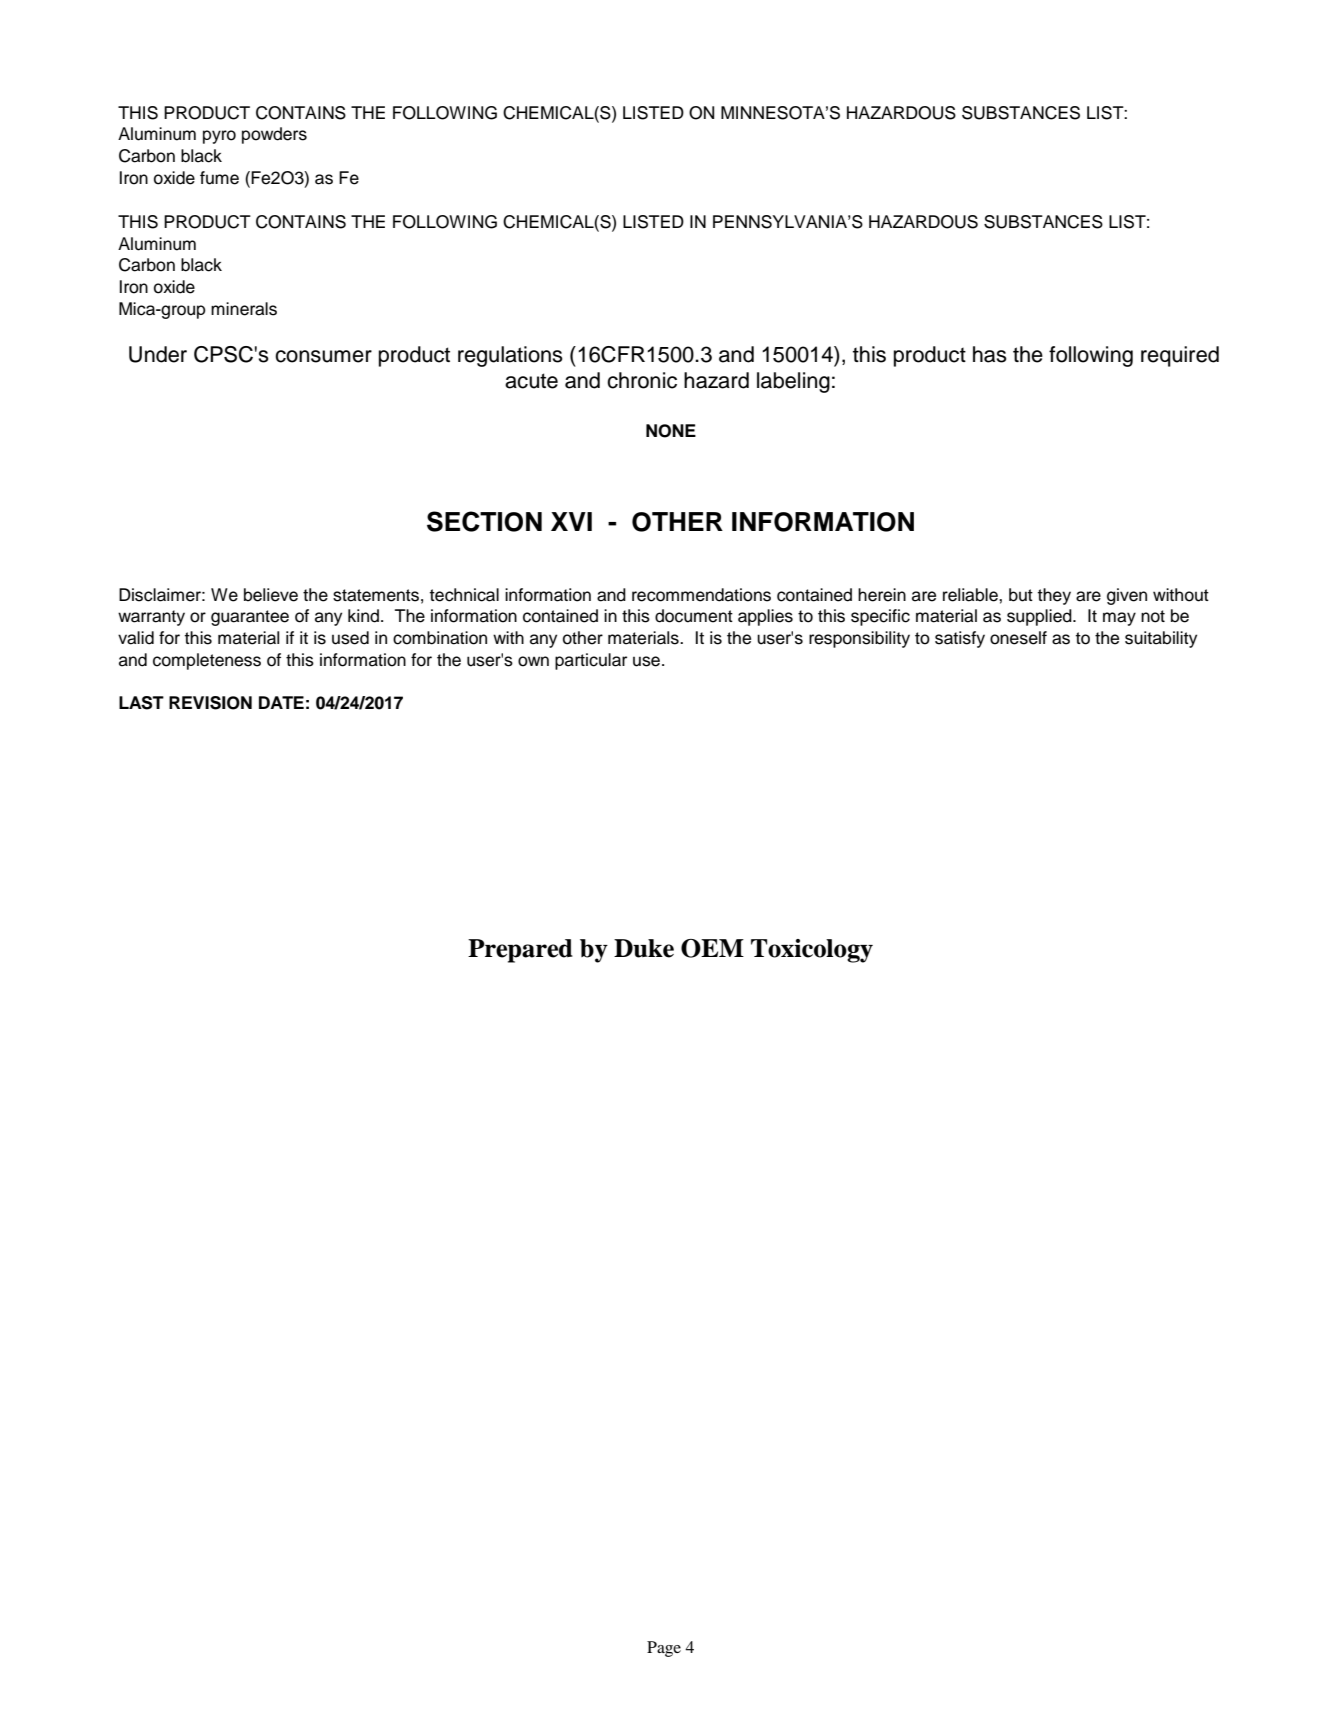  Describe the element at coordinates (591, 661) in the image. I see `particular` at that location.
